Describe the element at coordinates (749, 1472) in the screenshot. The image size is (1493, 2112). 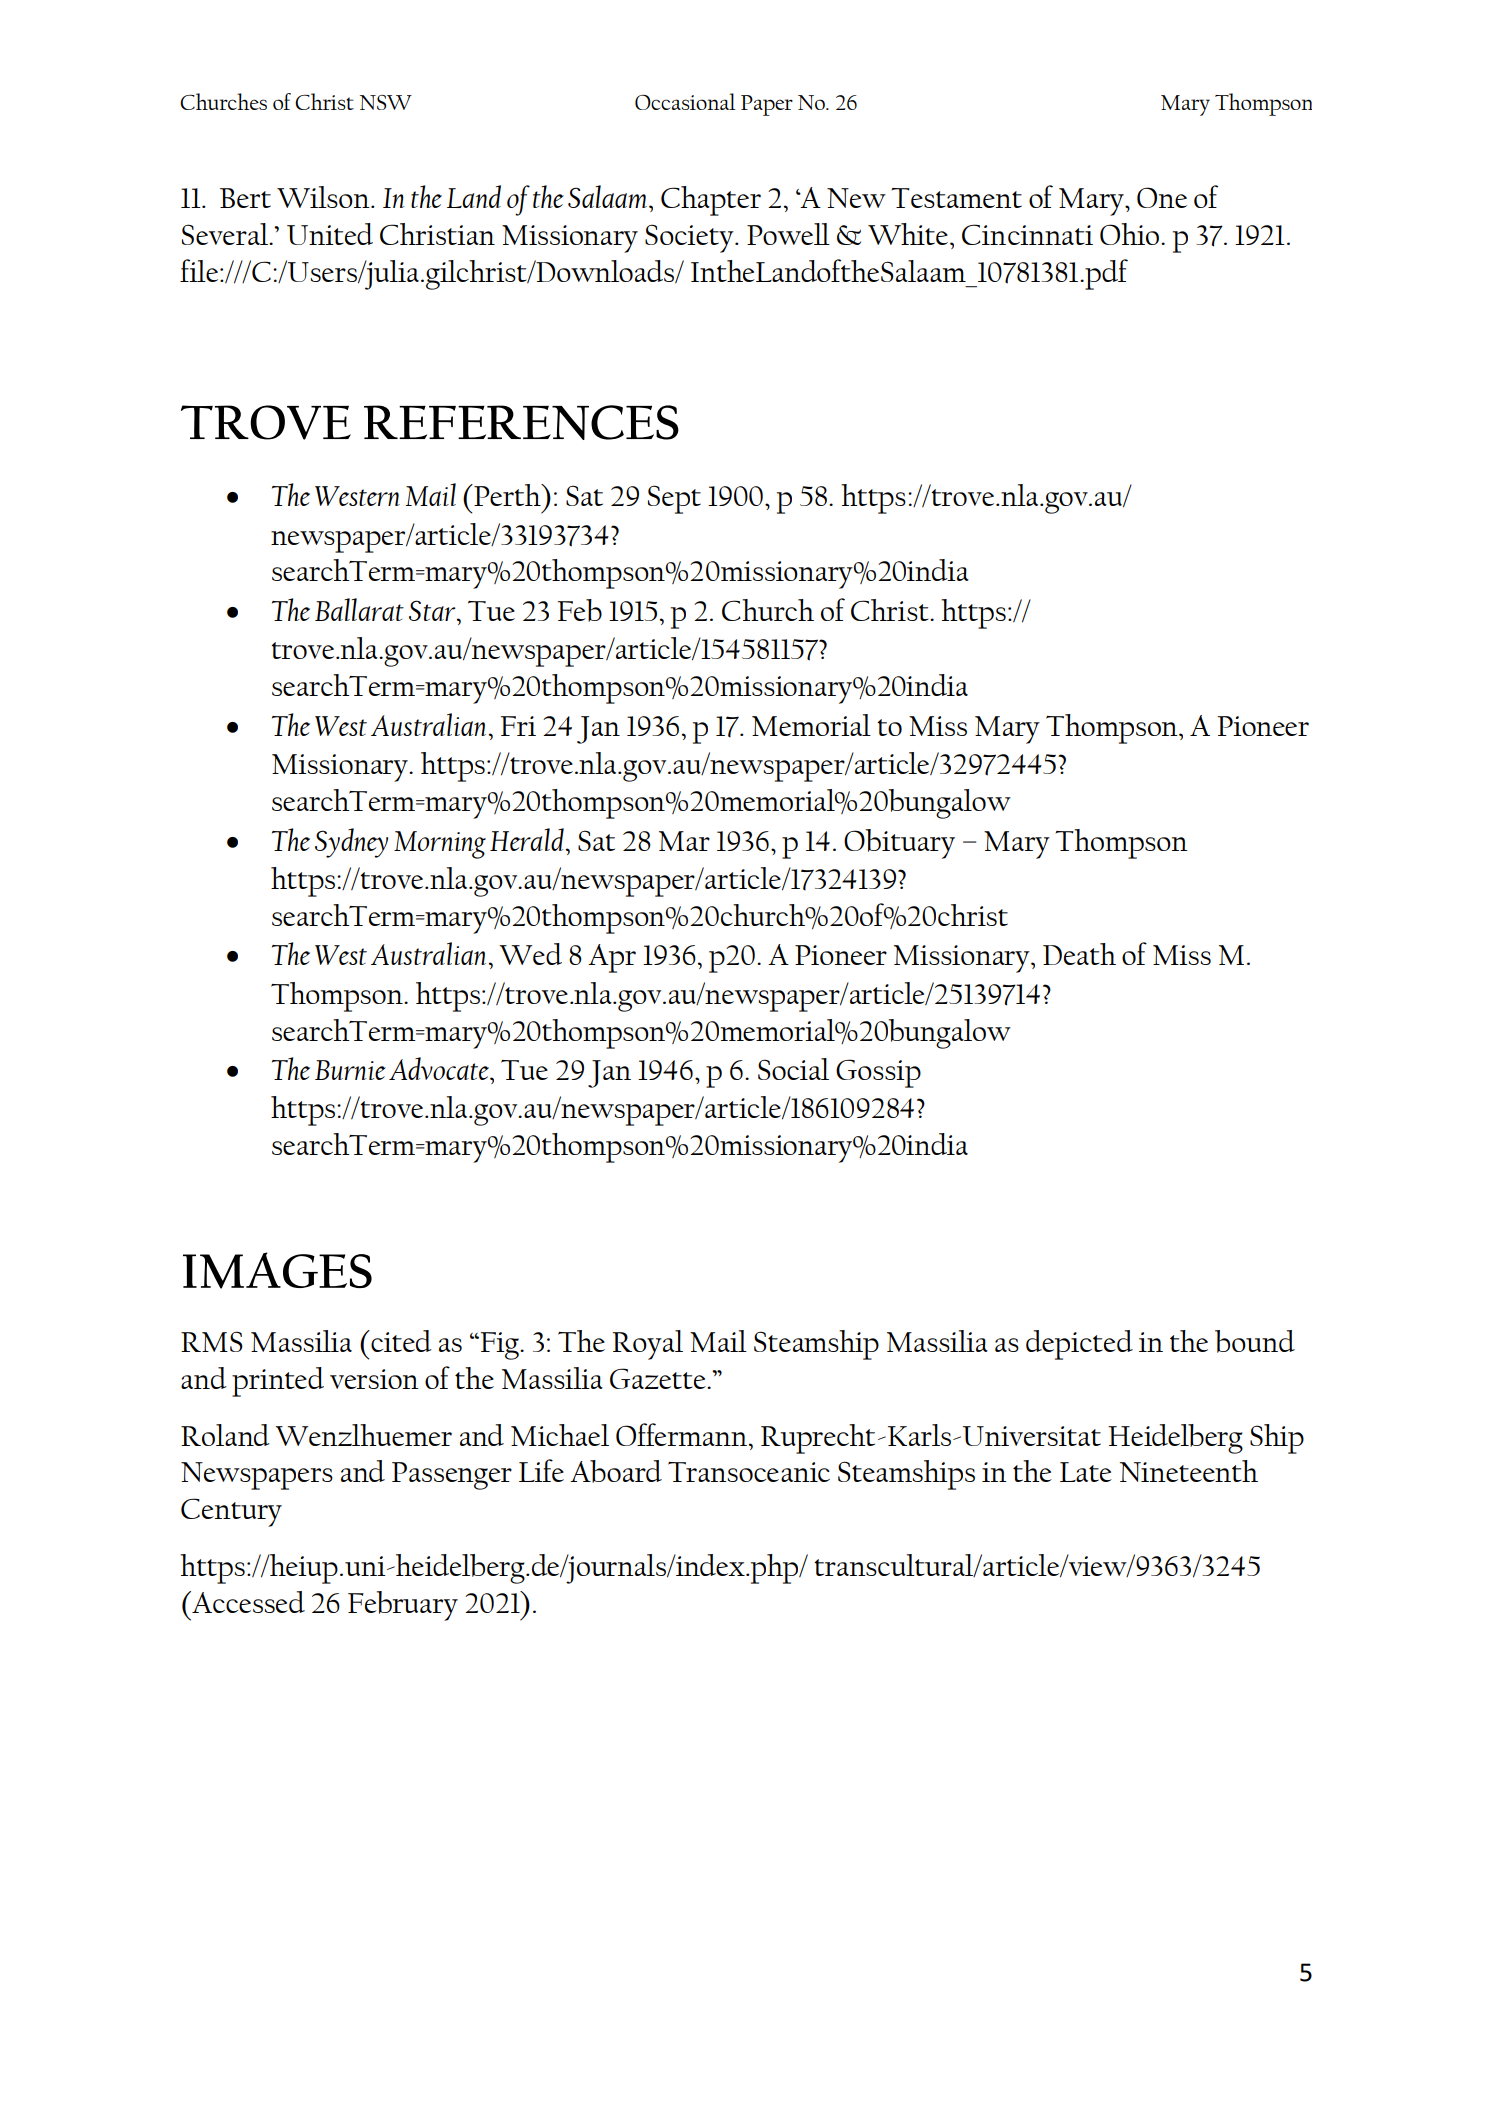
I see `Transoceanic` at that location.
